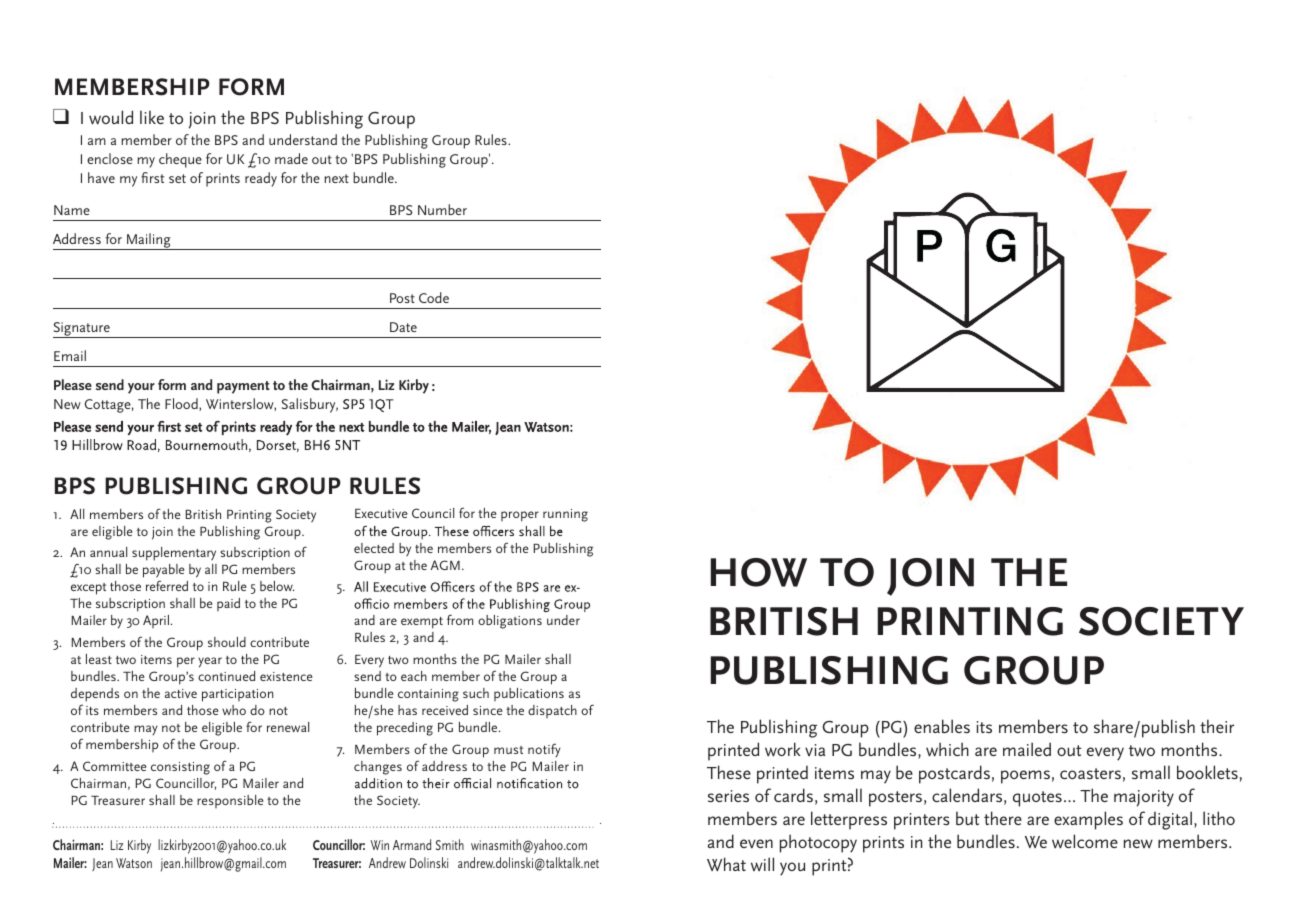 The width and height of the page is (1308, 924). I want to click on Number, so click(442, 209).
